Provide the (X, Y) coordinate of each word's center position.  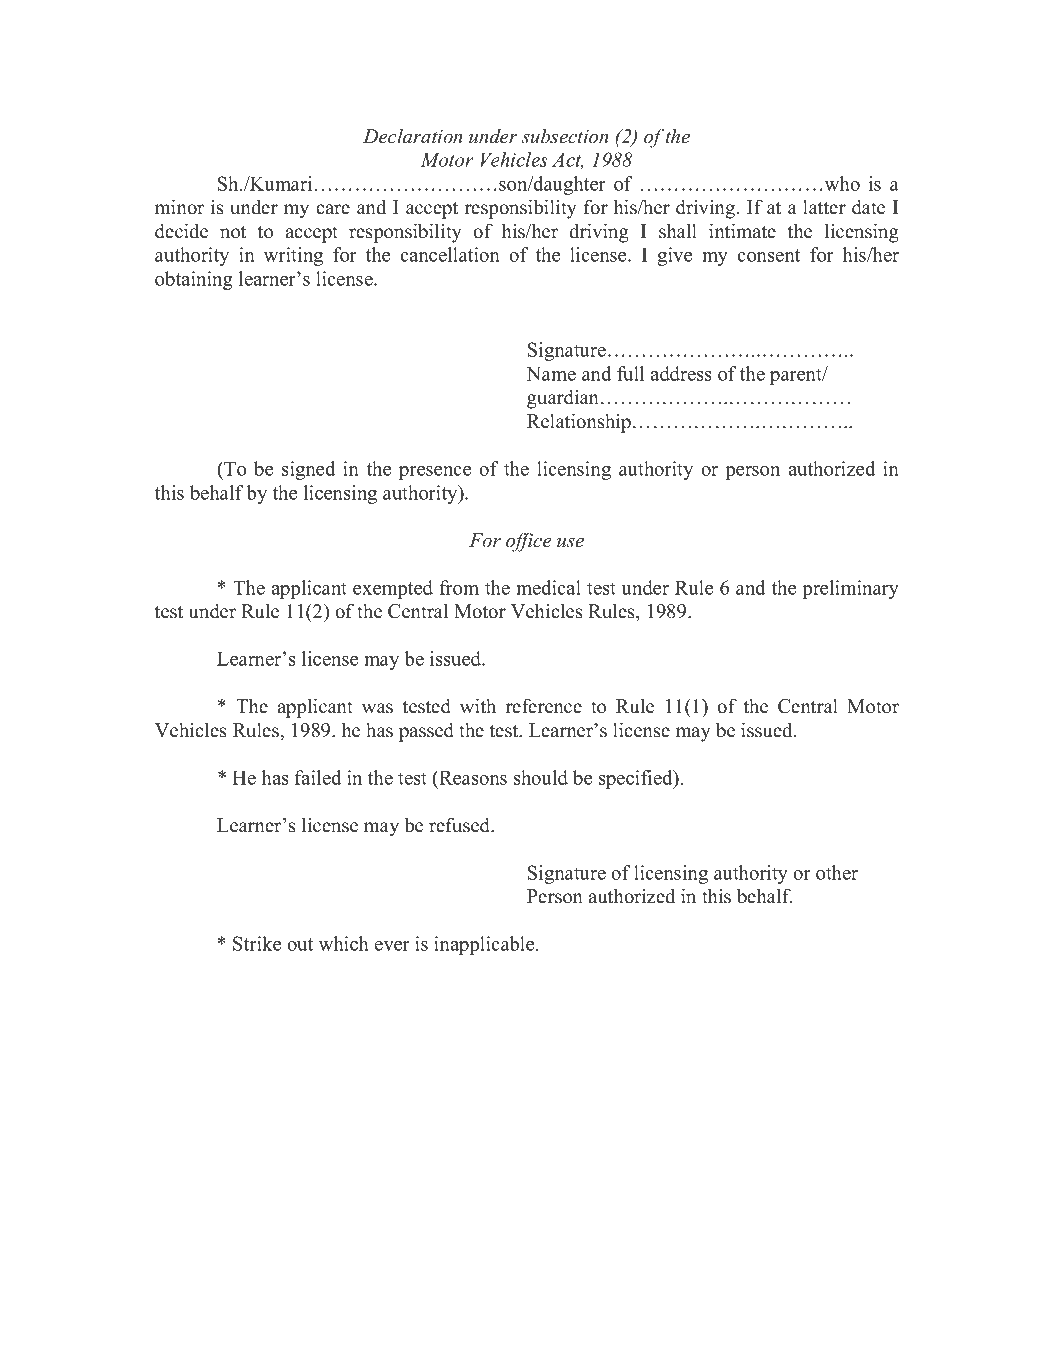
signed (308, 470)
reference (544, 706)
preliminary (850, 589)
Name (551, 374)
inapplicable (485, 945)
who (841, 183)
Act (567, 160)
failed (318, 777)
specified (637, 779)
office (529, 542)
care (333, 209)
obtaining (194, 280)
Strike (257, 943)
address (681, 373)
